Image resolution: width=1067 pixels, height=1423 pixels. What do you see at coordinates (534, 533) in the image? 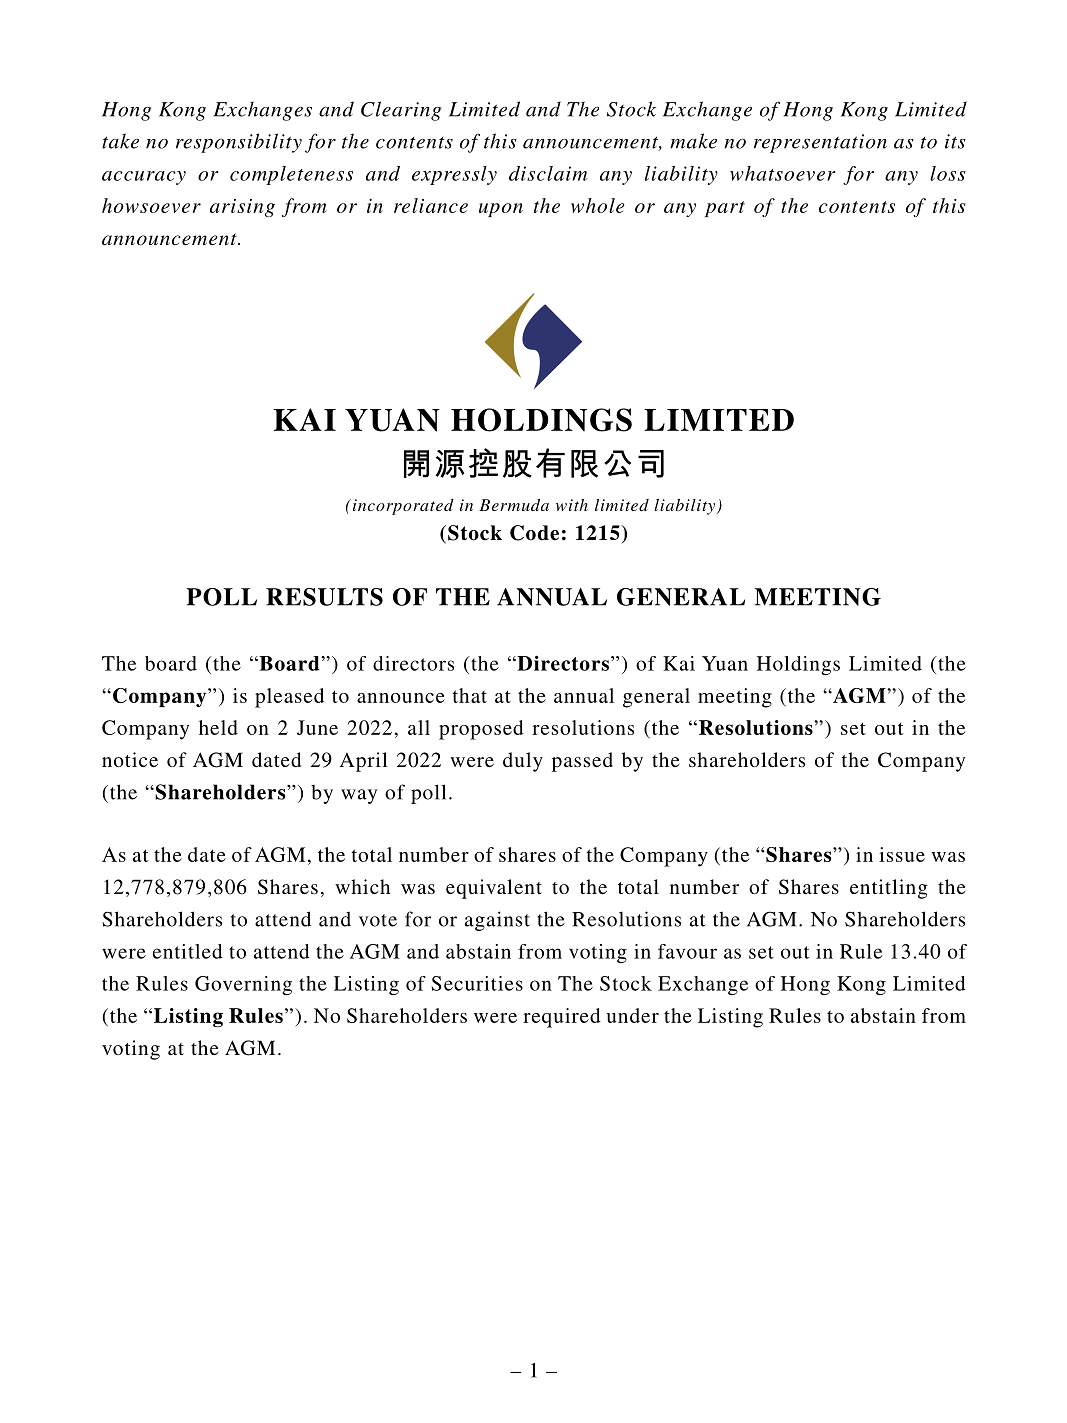
I see `Code` at bounding box center [534, 533].
